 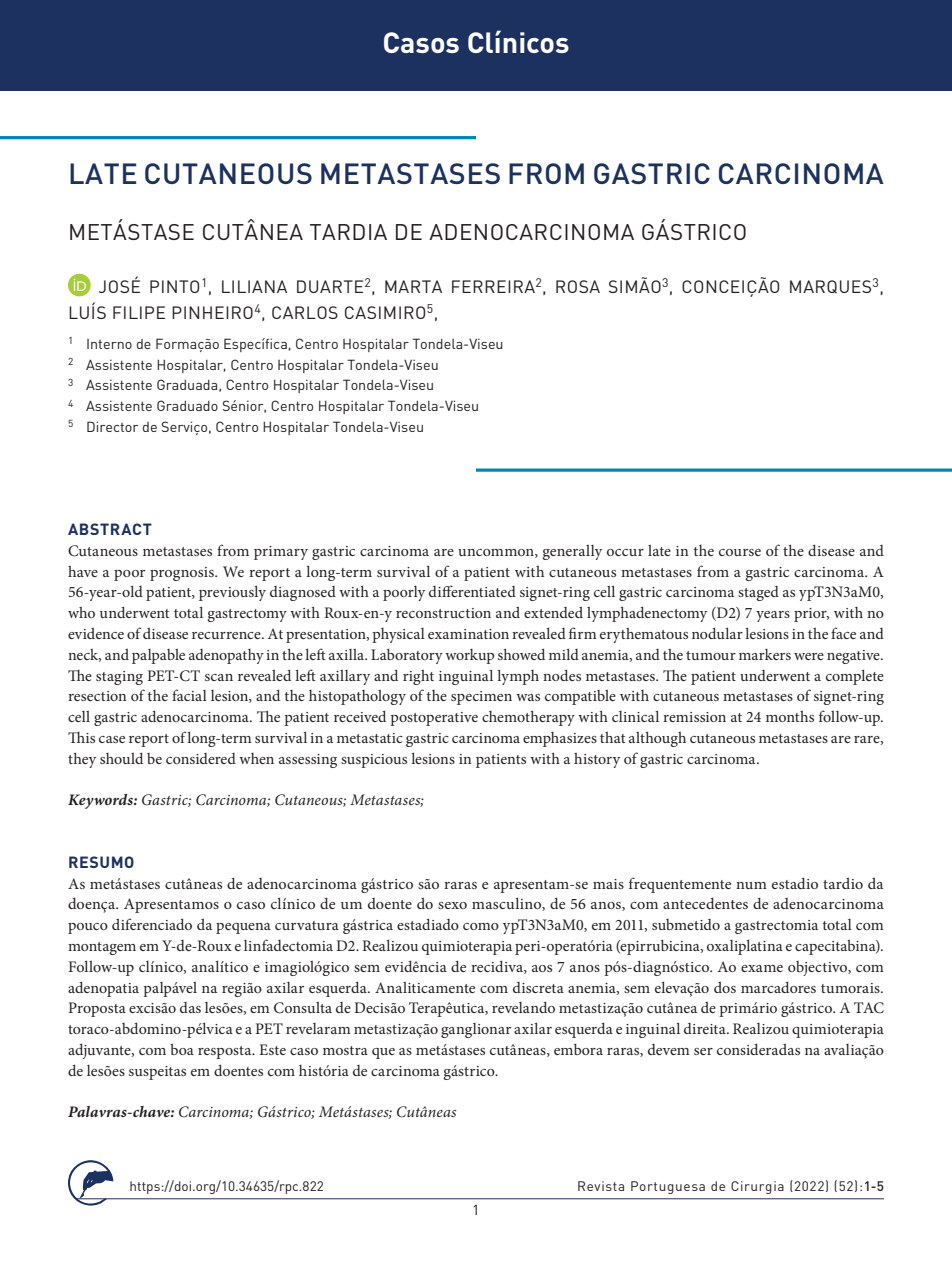 I want to click on chemotherapy, so click(x=528, y=718).
